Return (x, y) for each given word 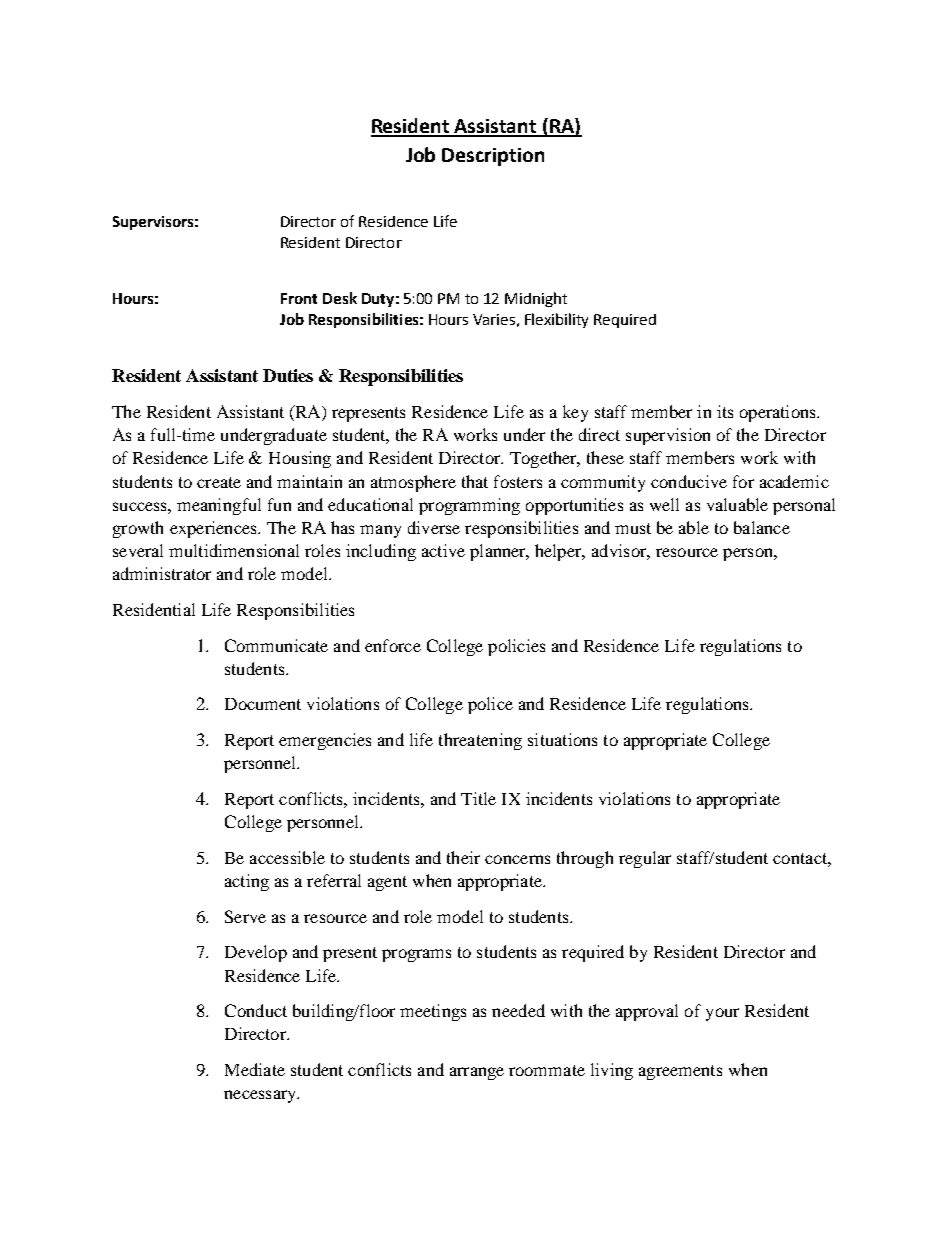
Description (493, 157)
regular (645, 859)
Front (299, 298)
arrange (477, 1073)
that (475, 481)
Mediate (255, 1069)
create (219, 482)
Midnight (536, 299)
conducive (689, 481)
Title (478, 798)
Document (263, 704)
